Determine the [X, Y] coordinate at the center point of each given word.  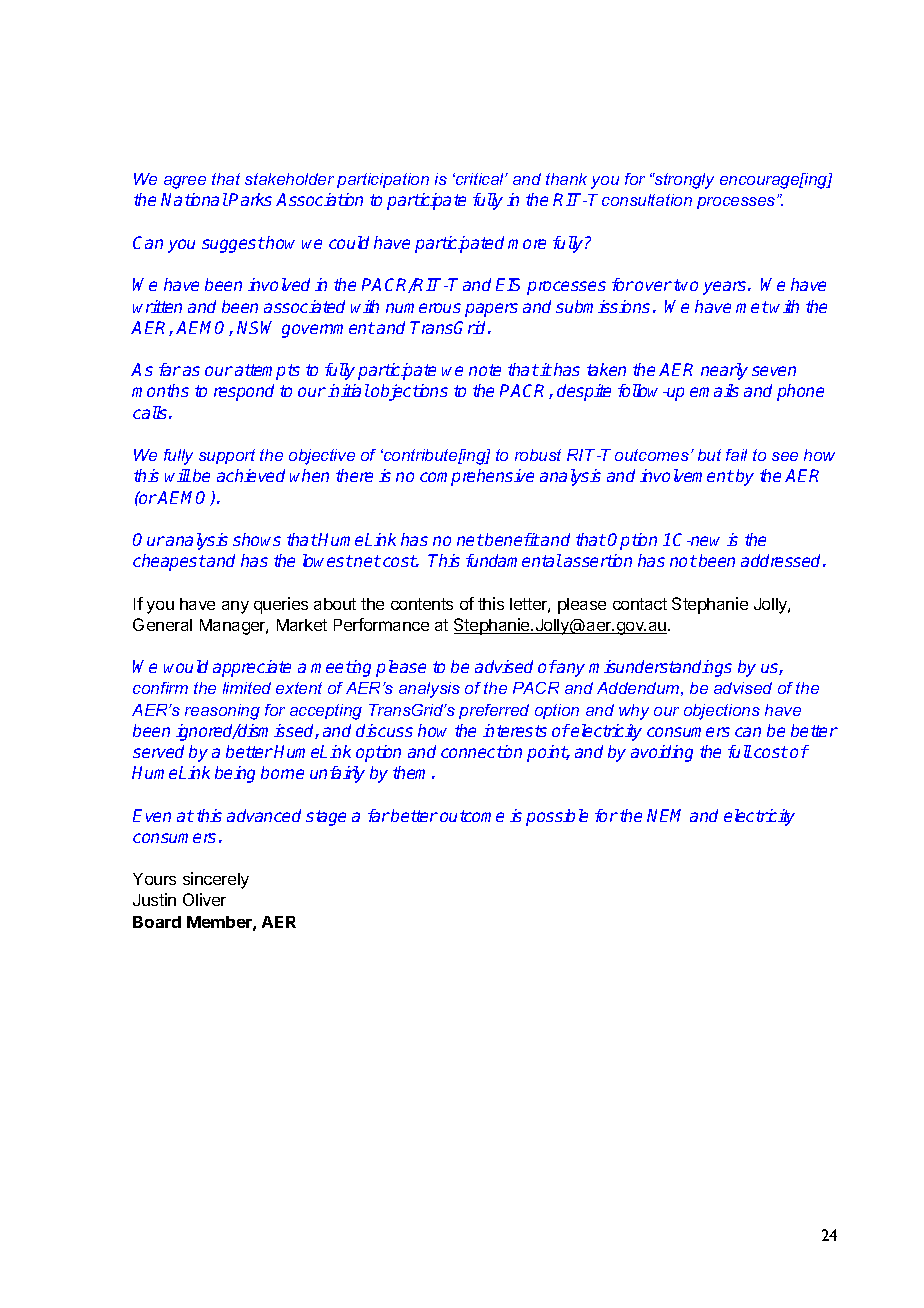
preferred [494, 711]
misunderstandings [660, 668]
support [227, 456]
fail [736, 455]
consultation [647, 200]
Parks [250, 199]
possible [557, 817]
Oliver [204, 899]
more [527, 244]
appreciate [252, 668]
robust [538, 455]
